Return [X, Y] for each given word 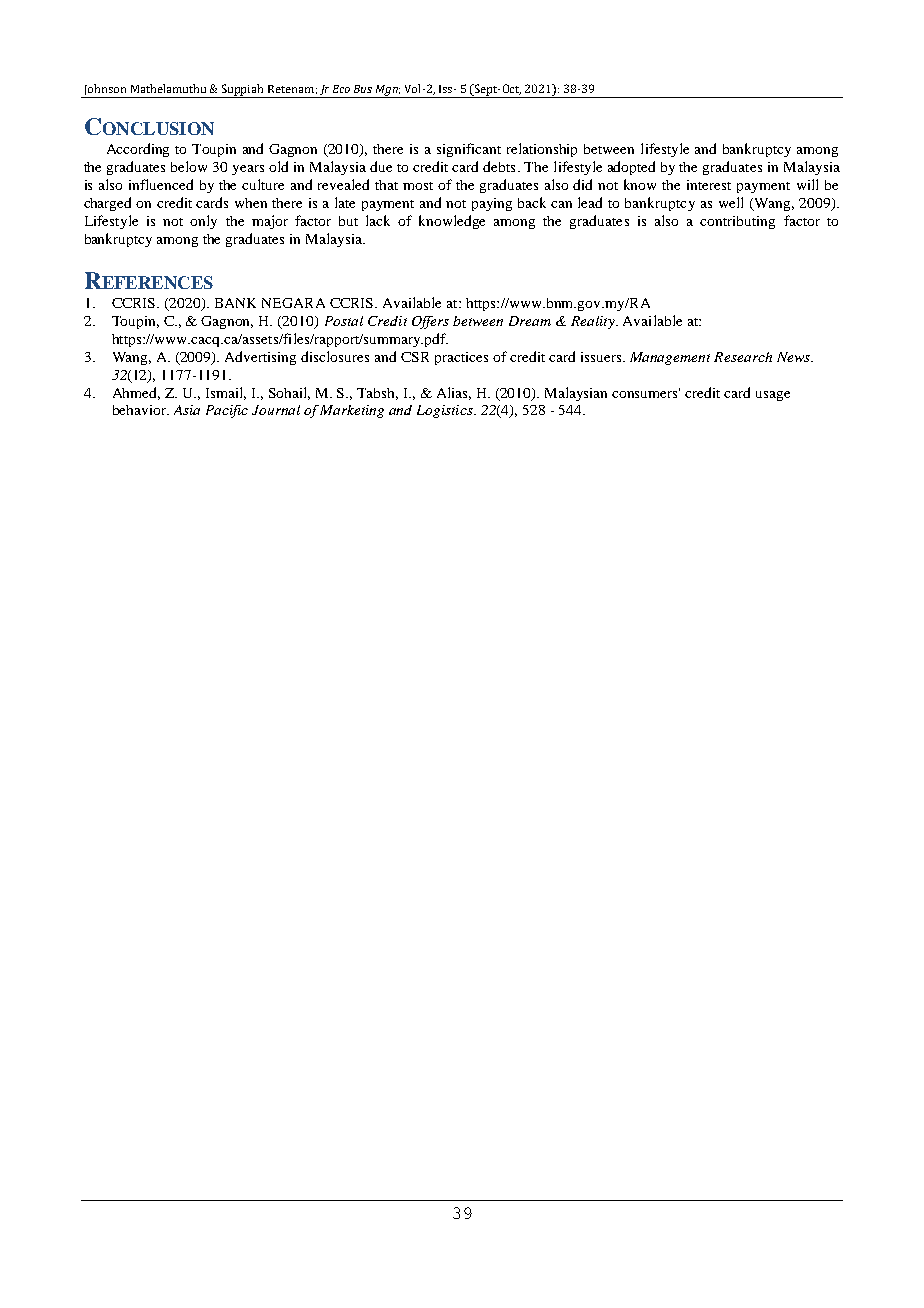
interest [709, 185]
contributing [737, 222]
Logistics [446, 411]
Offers [430, 322]
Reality [594, 322]
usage [773, 396]
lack [378, 220]
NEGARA [293, 303]
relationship [542, 150]
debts [499, 166]
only [203, 222]
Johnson [105, 91]
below [189, 166]
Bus [363, 89]
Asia [187, 410]
